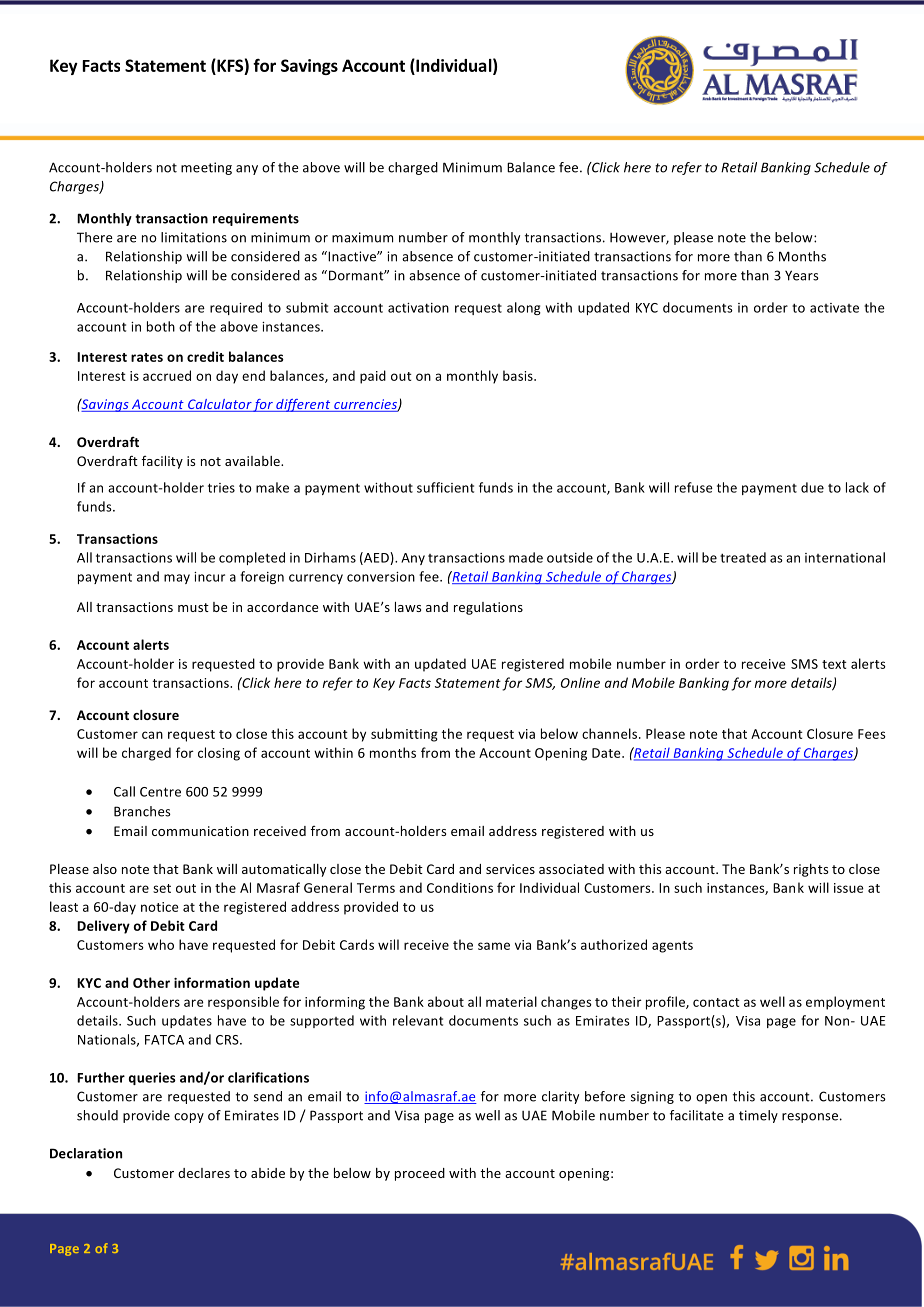  Describe the element at coordinates (758, 1116) in the screenshot. I see `timely` at that location.
